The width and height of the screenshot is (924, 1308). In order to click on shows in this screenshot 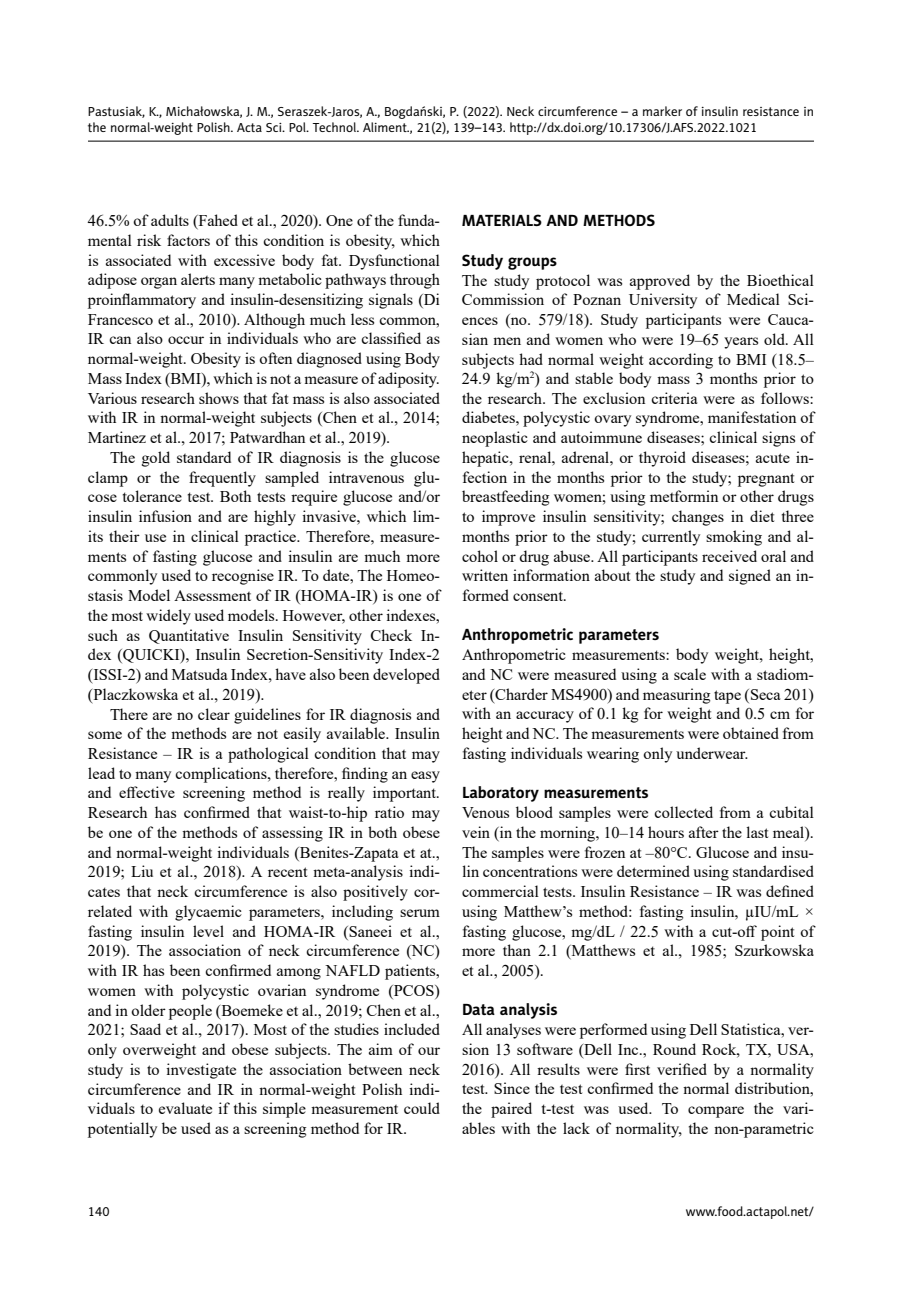, I will do `click(219, 398)`.
